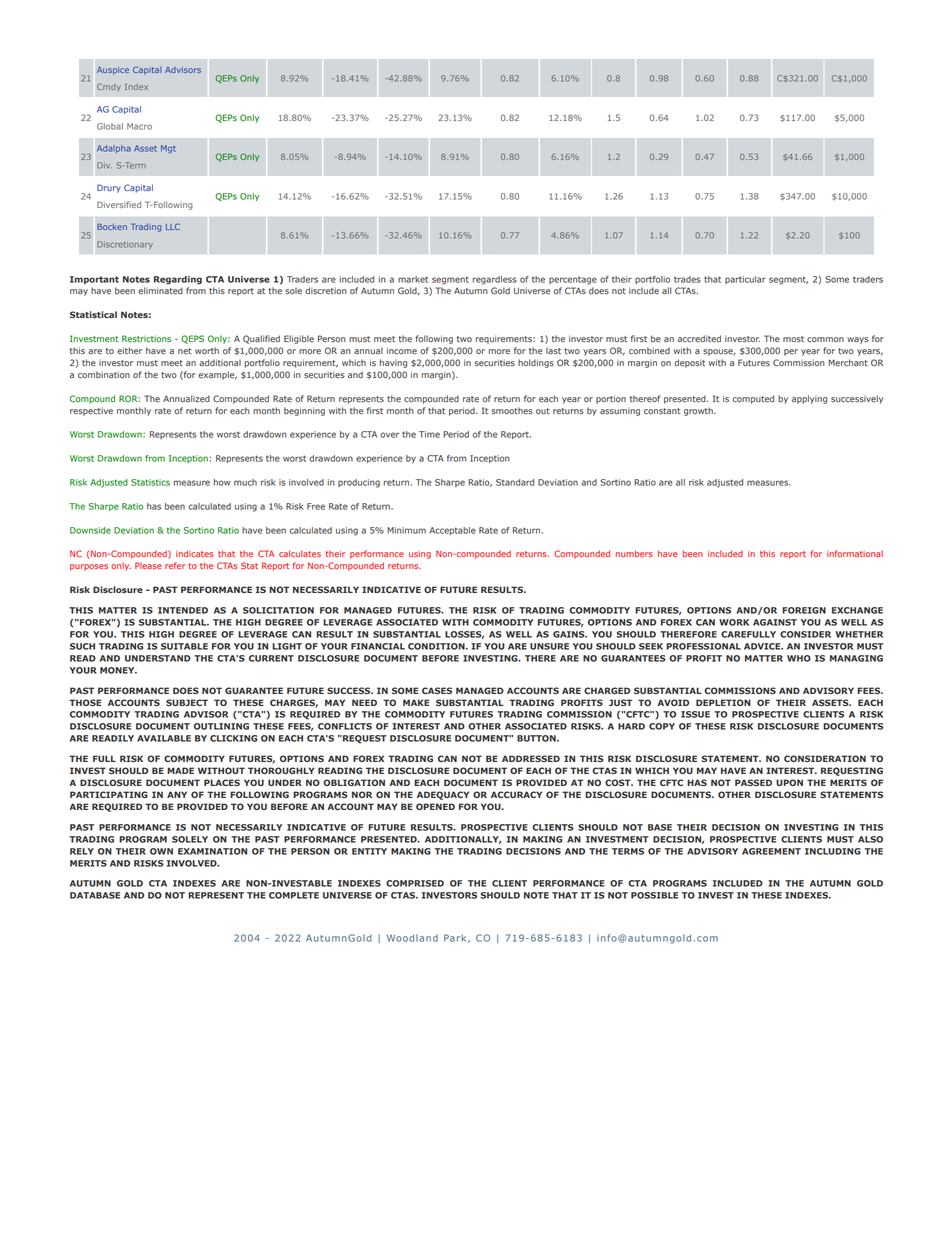 Image resolution: width=952 pixels, height=1233 pixels. I want to click on Mgt, so click(168, 149).
